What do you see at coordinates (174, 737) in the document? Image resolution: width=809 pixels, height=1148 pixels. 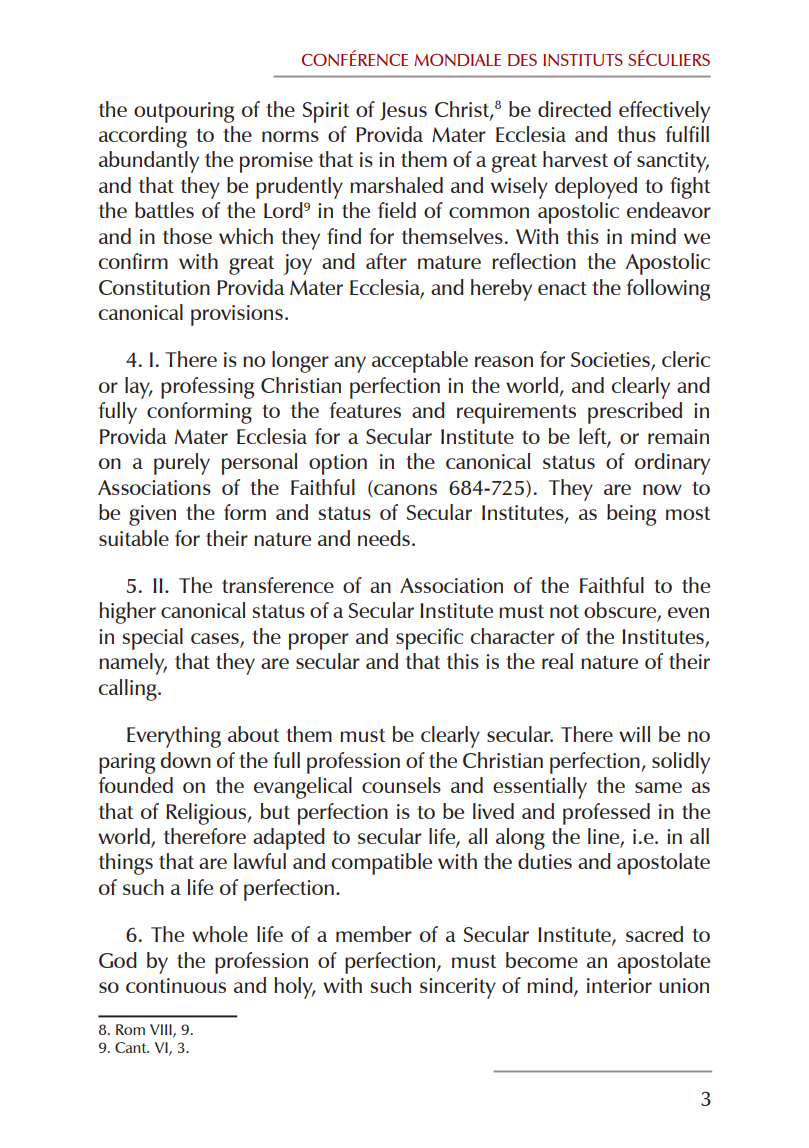 I see `Everything` at bounding box center [174, 737].
